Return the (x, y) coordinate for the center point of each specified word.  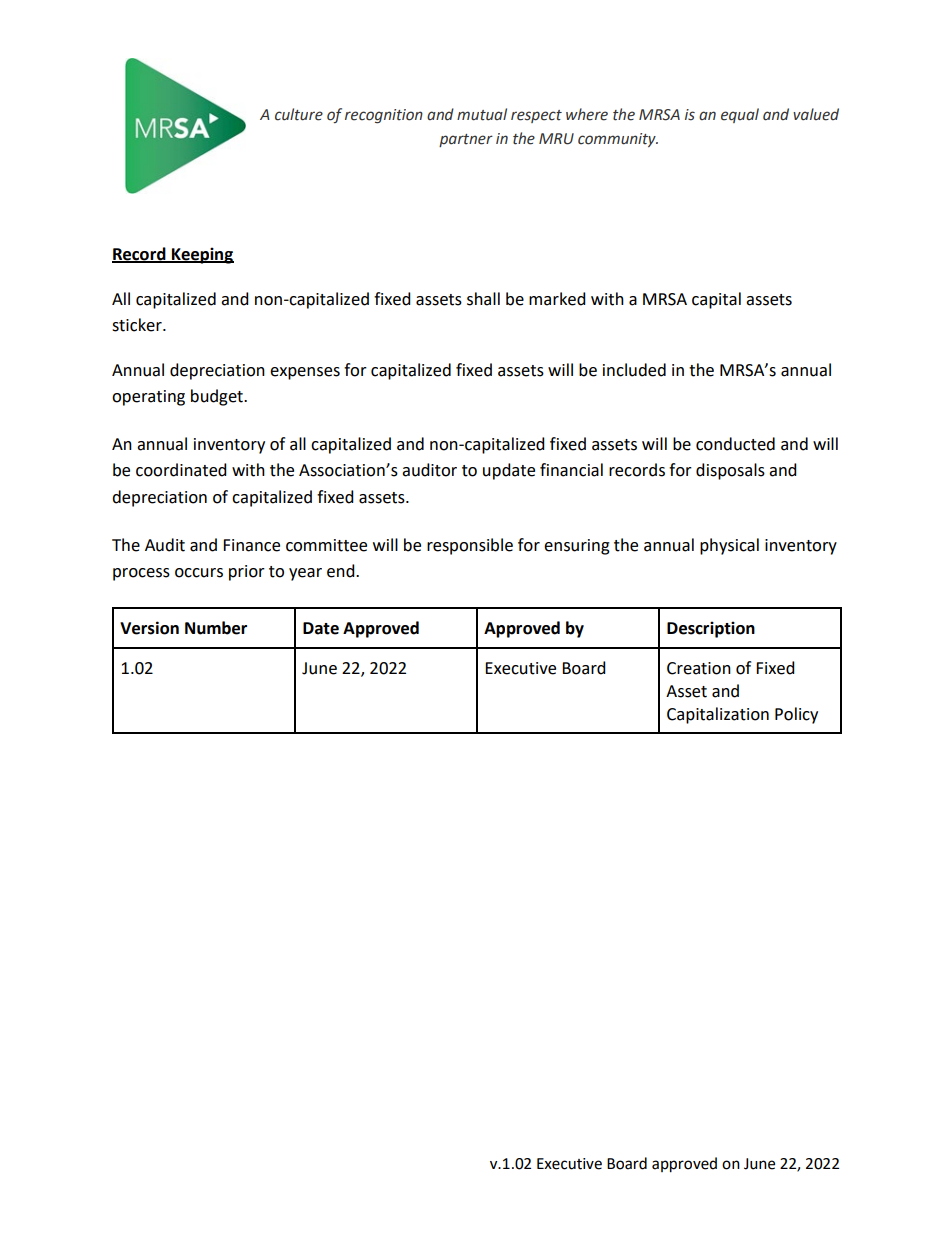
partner (466, 140)
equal (740, 115)
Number (216, 628)
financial (571, 470)
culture (299, 114)
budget (218, 397)
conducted (735, 444)
